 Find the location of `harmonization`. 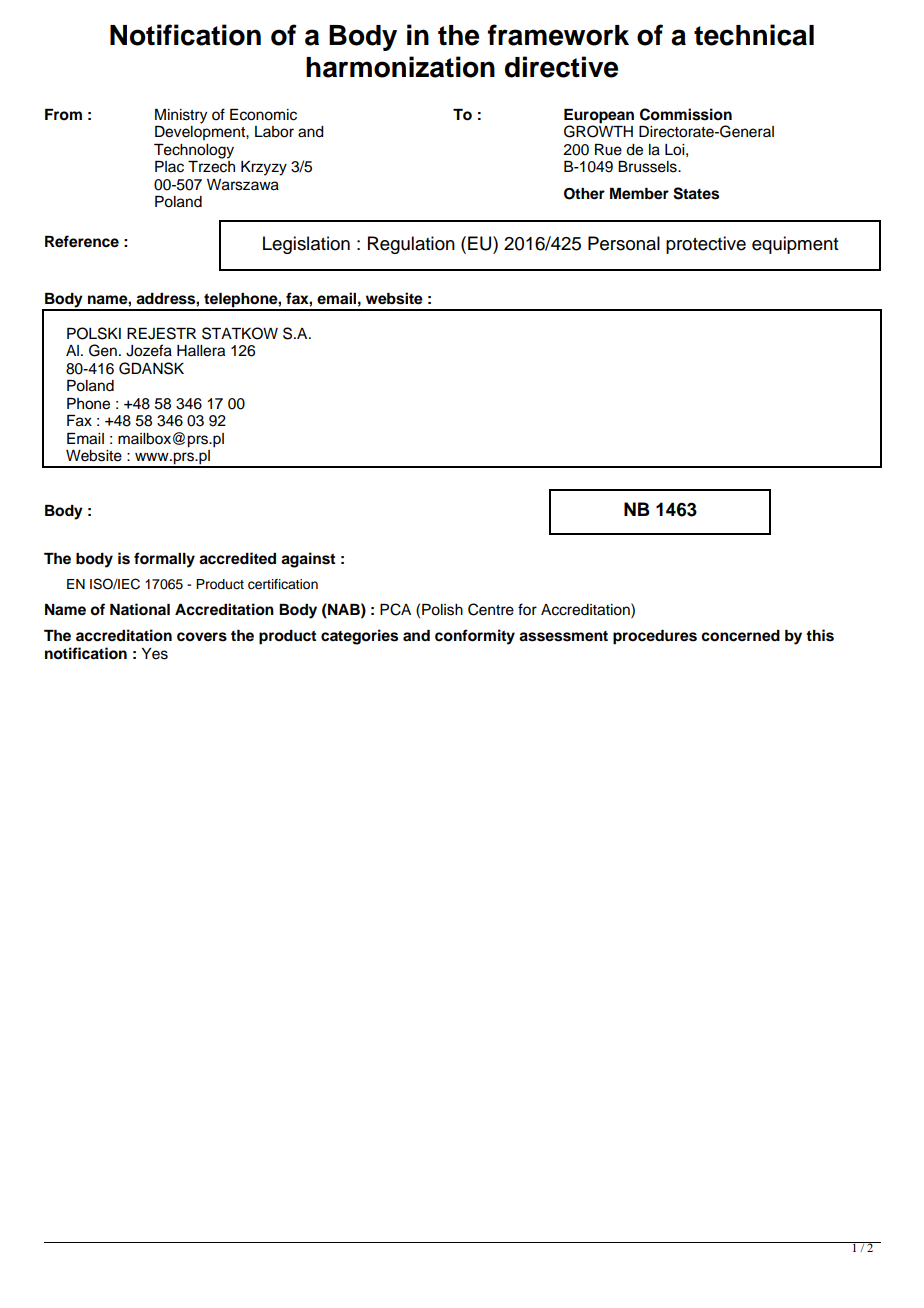

harmonization is located at coordinates (400, 67).
